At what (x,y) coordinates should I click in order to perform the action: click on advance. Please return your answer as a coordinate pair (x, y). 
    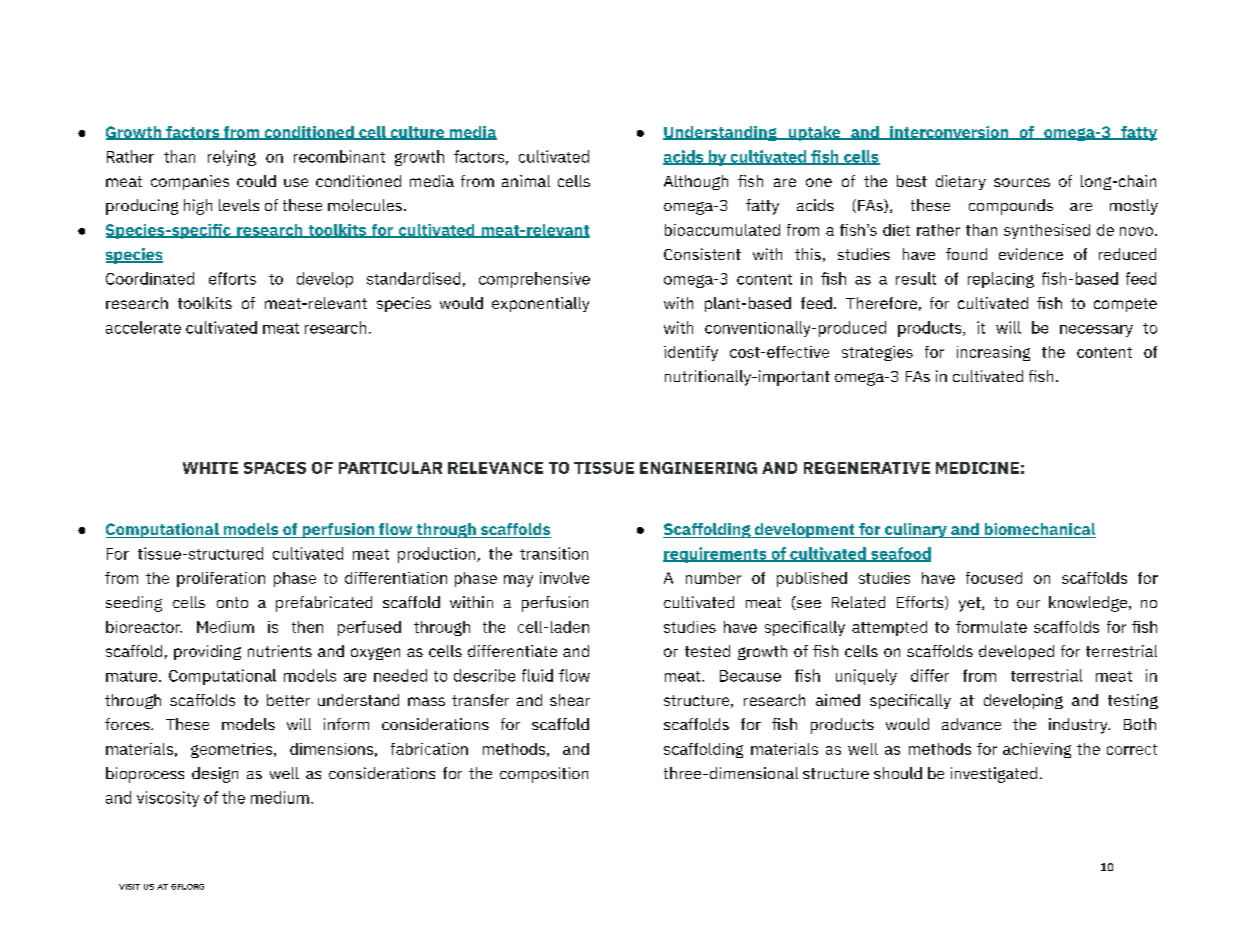
    Looking at the image, I should click on (971, 724).
